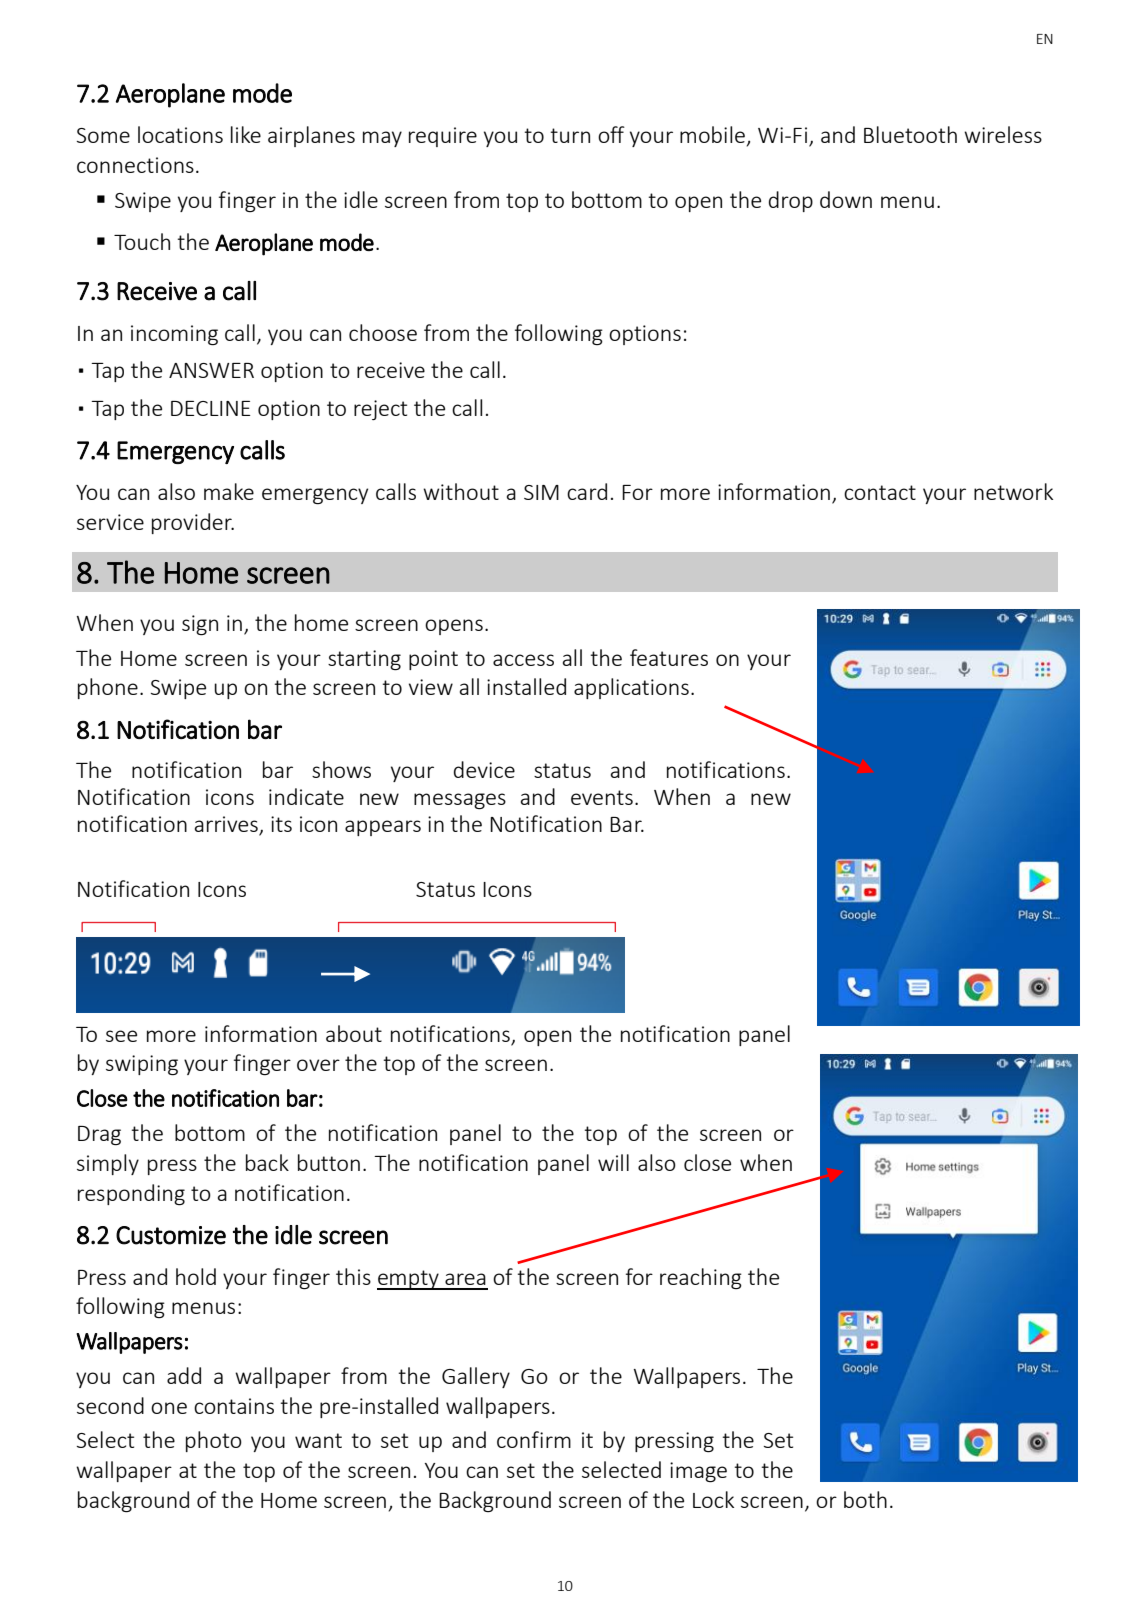  What do you see at coordinates (613, 1162) in the image?
I see `will` at bounding box center [613, 1162].
